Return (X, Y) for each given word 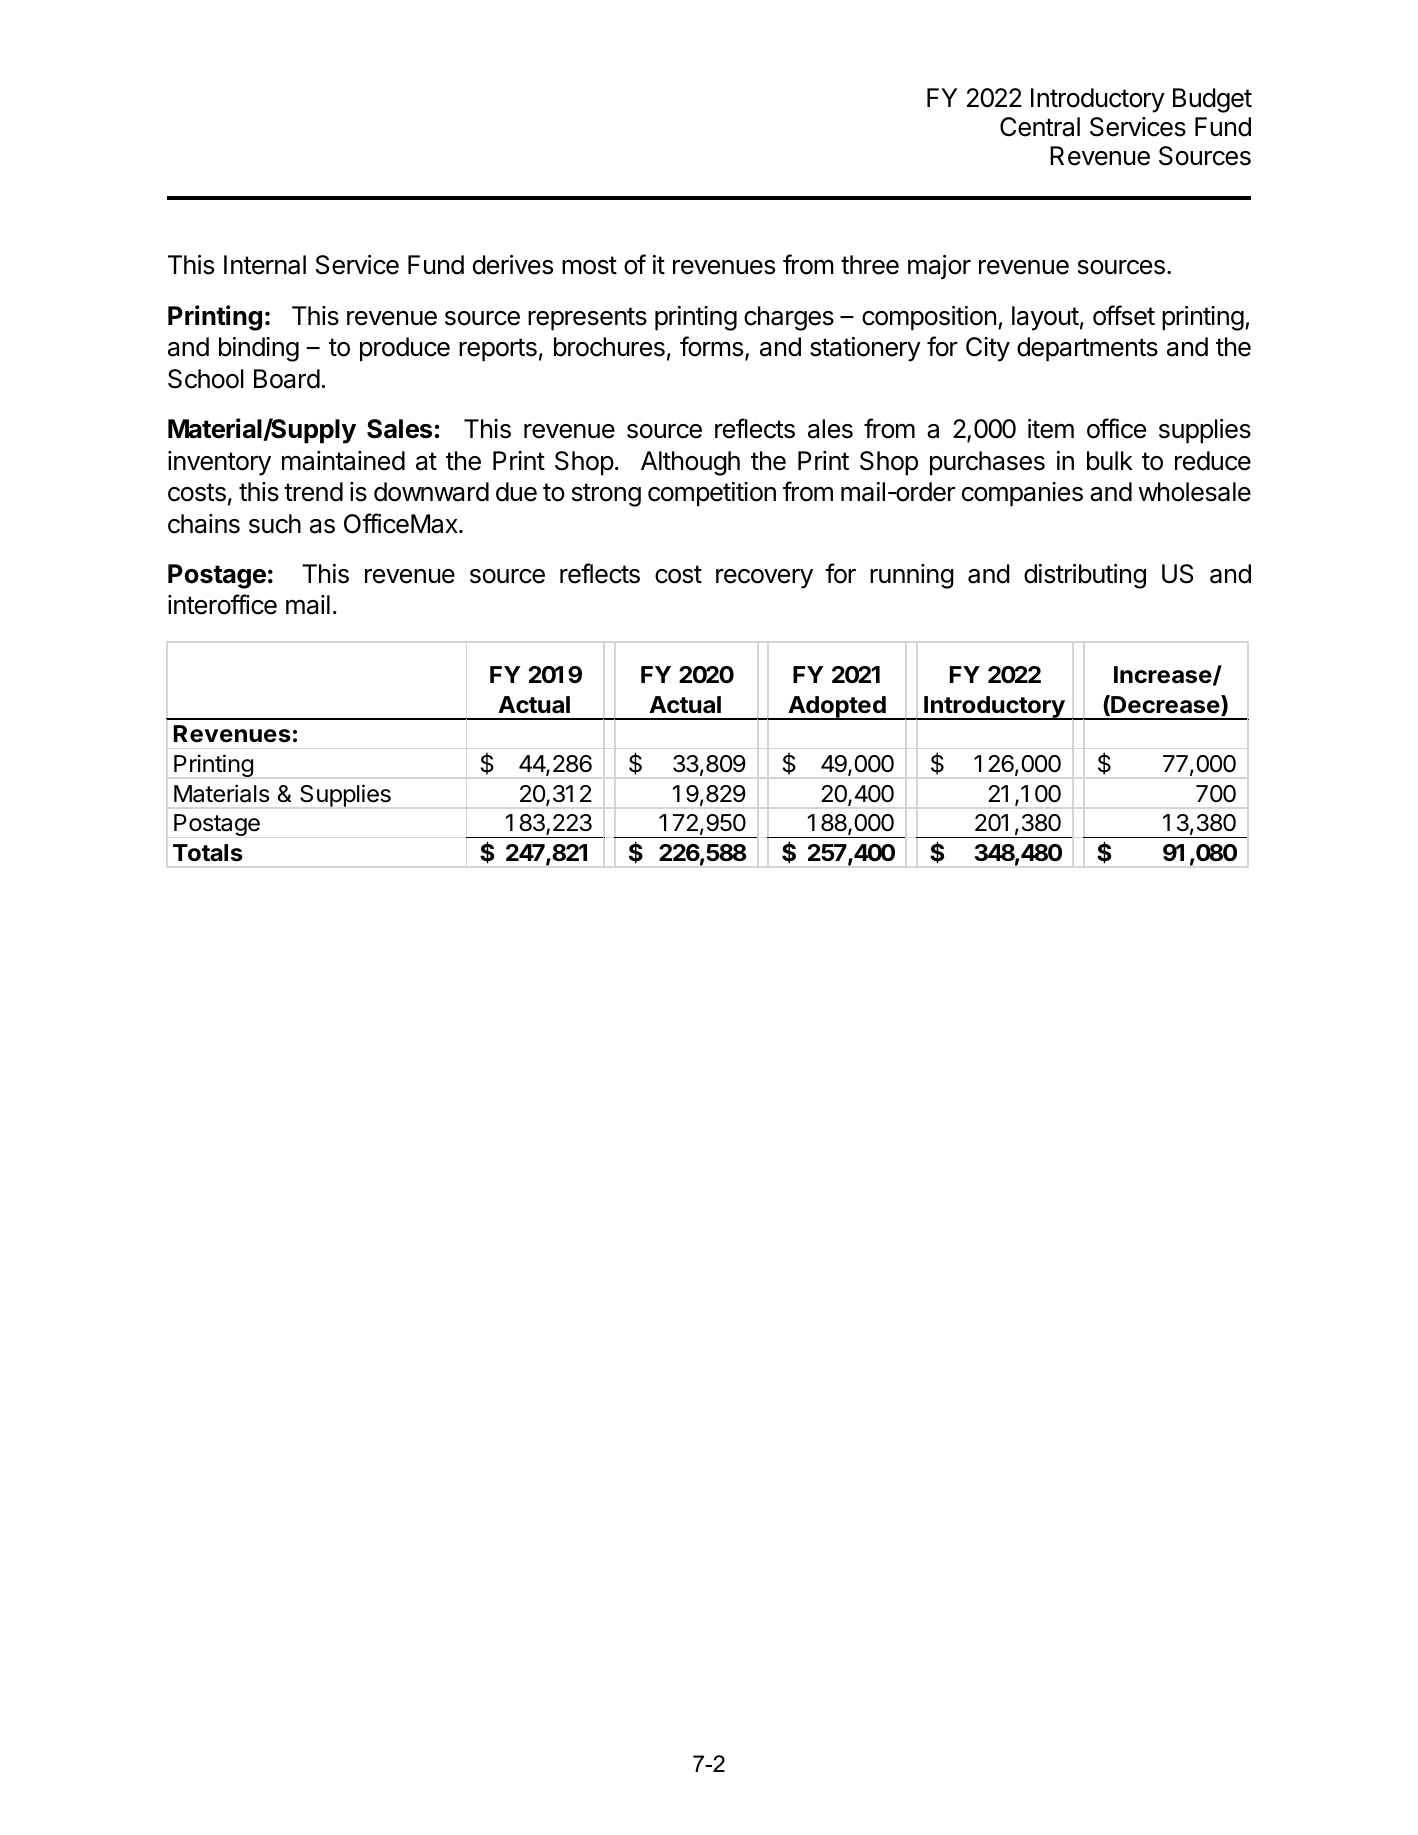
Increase (1163, 675)
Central (1040, 127)
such (275, 524)
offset (1124, 315)
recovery (764, 579)
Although (690, 463)
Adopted (837, 708)
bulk (1110, 461)
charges (789, 318)
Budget (1212, 100)
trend (313, 492)
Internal (265, 265)
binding (259, 349)
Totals (208, 853)
